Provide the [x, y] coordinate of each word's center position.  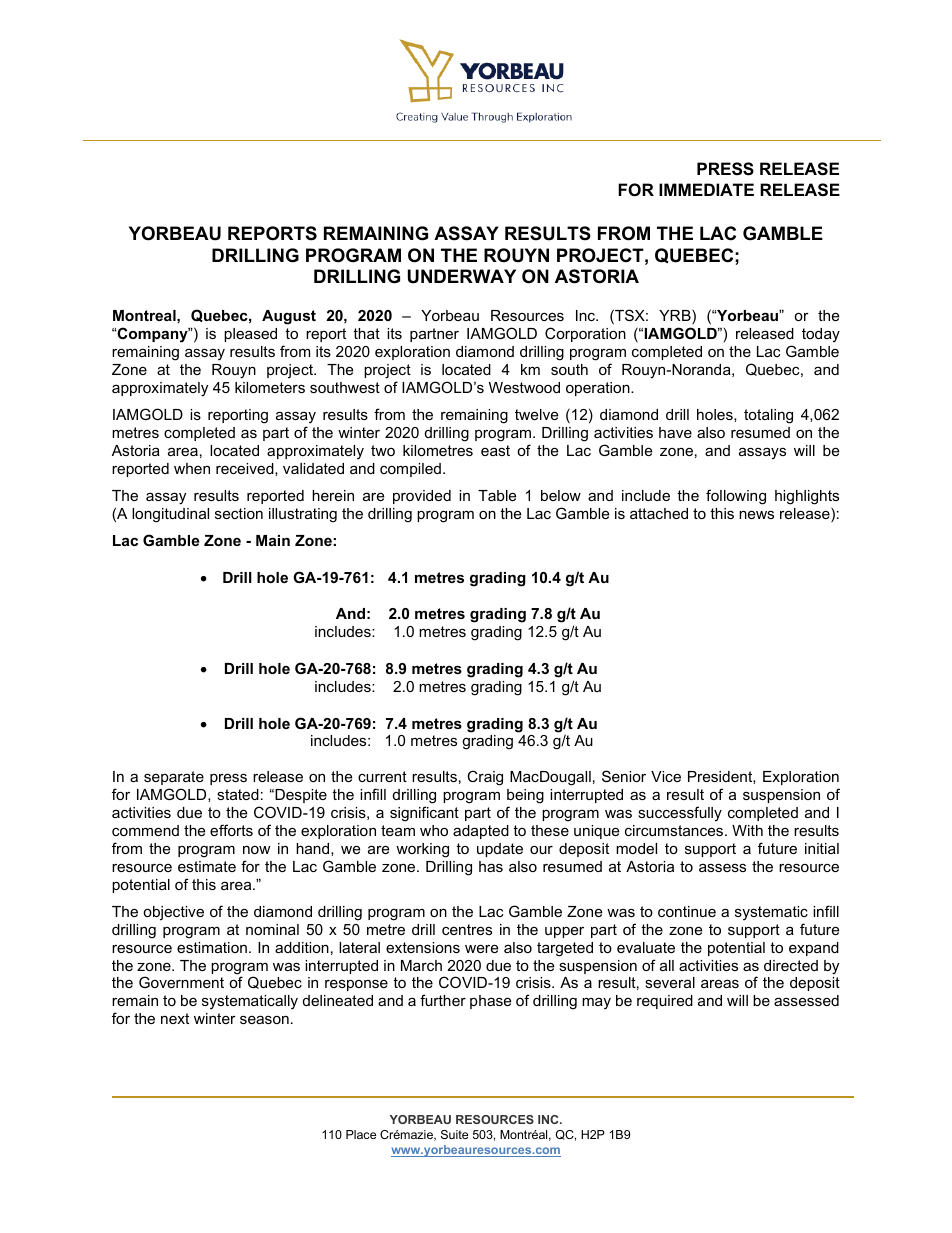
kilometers [270, 387]
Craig [485, 778]
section [239, 513]
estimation [212, 947]
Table [497, 495]
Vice [666, 776]
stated [238, 794]
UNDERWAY [462, 276]
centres [467, 929]
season [264, 1019]
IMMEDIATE [706, 189]
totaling [768, 416]
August [289, 317]
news [756, 514]
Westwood [524, 387]
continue [687, 911]
